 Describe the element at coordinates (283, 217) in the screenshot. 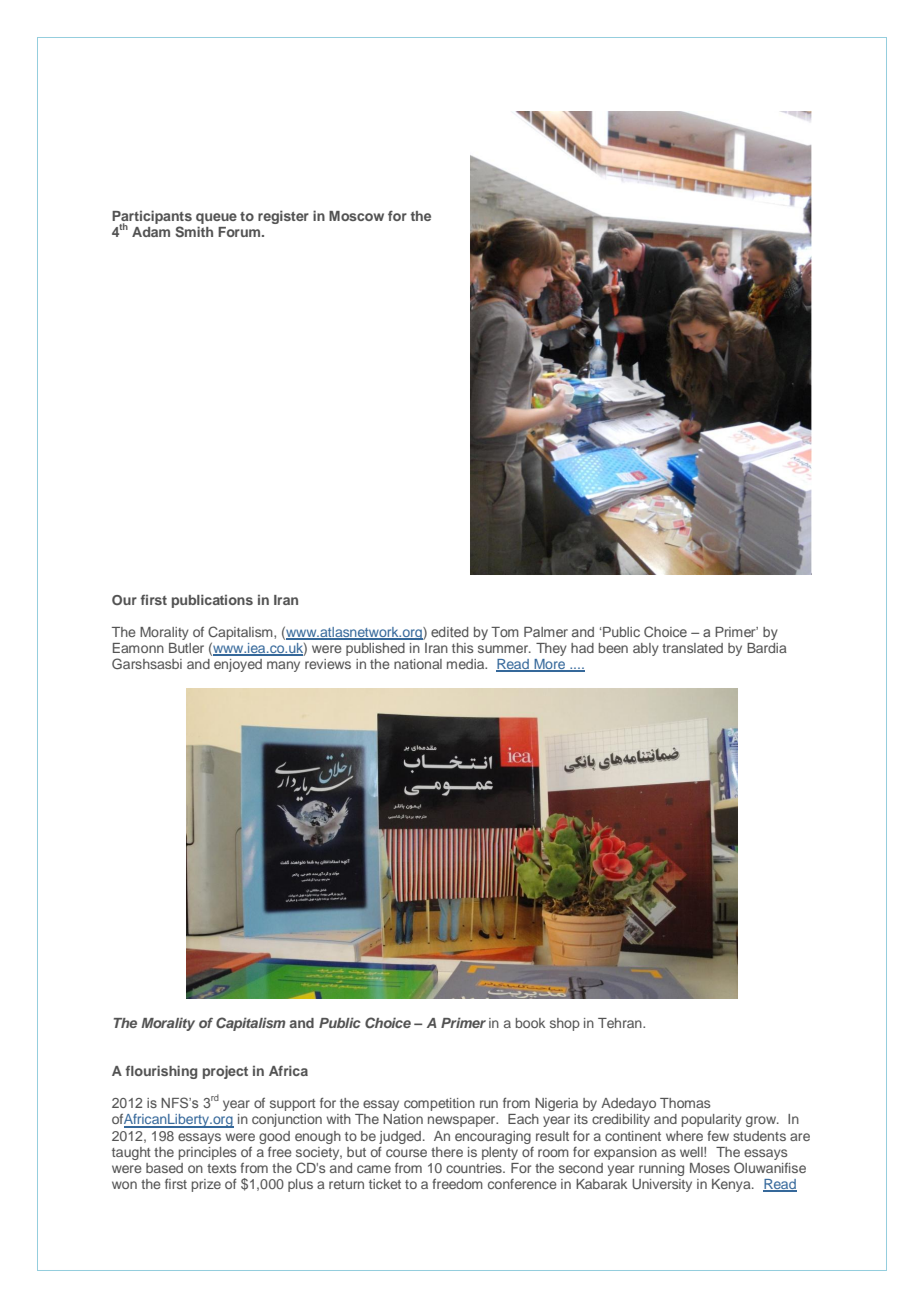

I see `register` at that location.
